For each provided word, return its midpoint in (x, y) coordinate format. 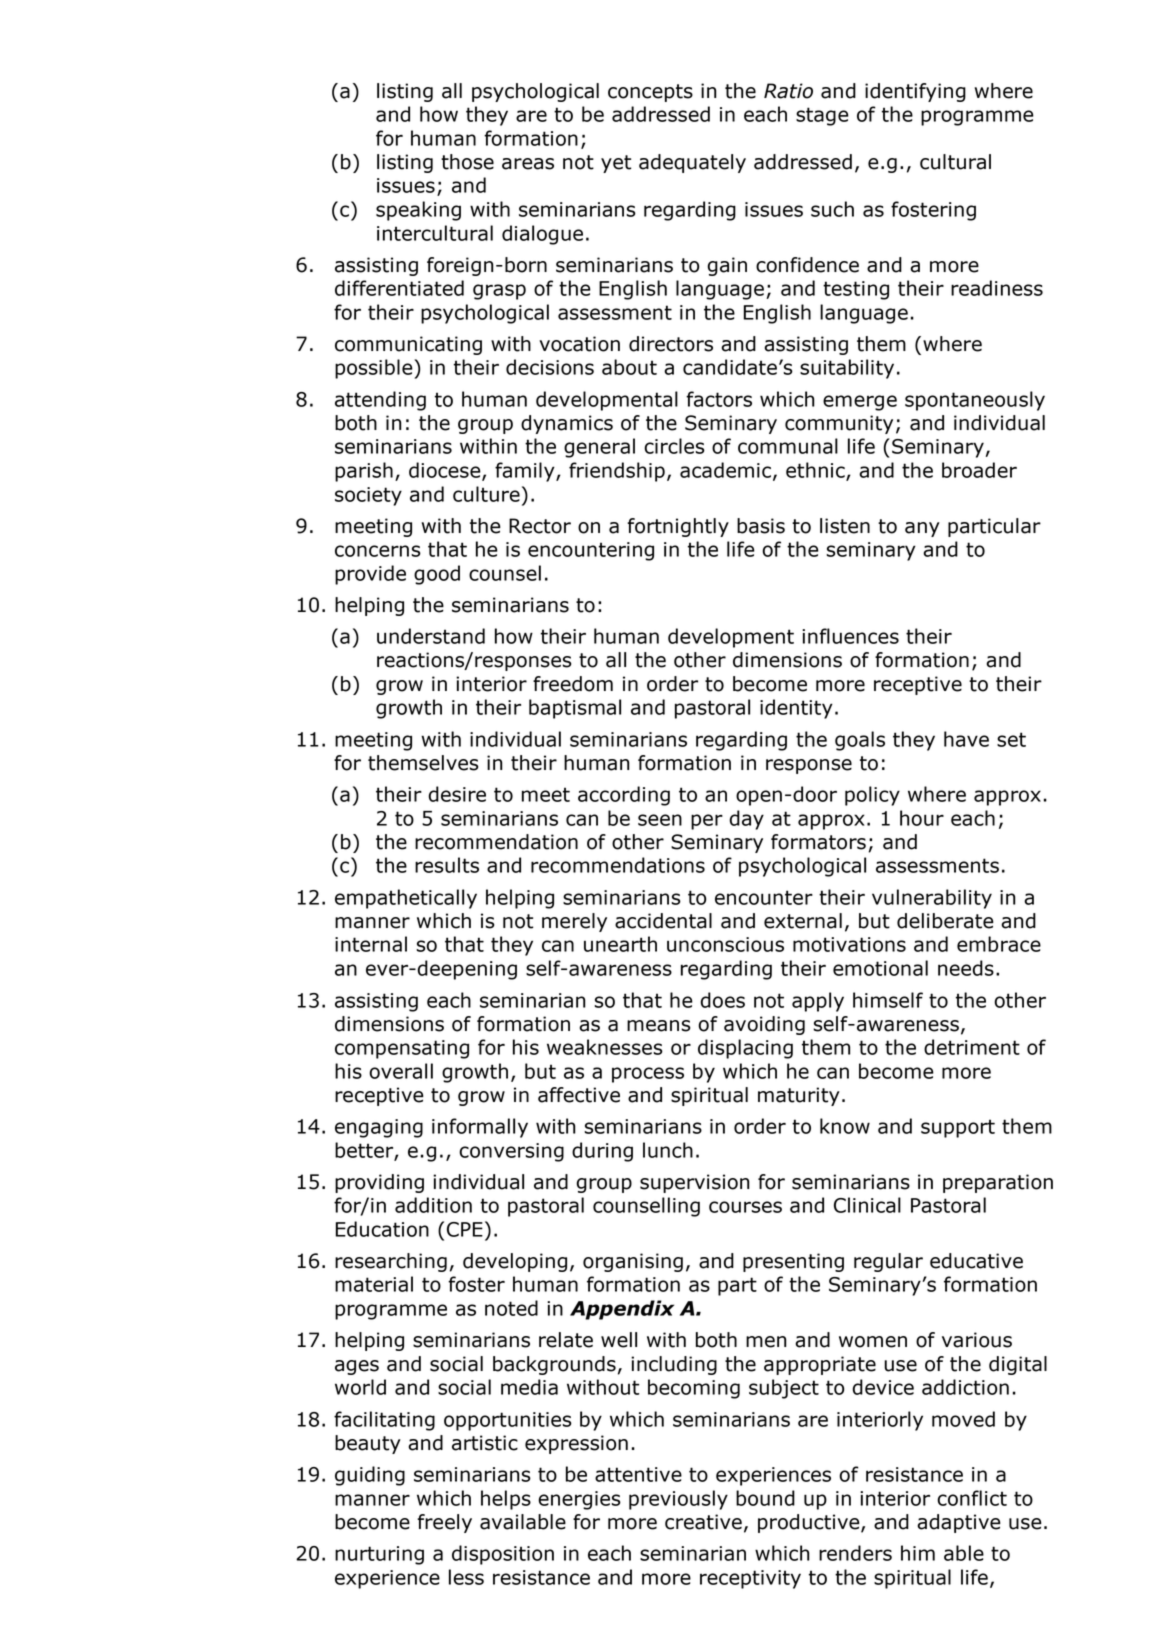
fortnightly (678, 527)
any (922, 529)
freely (444, 1523)
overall (401, 1071)
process (648, 1075)
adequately (692, 163)
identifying (915, 92)
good (437, 575)
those (467, 162)
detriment (972, 1047)
